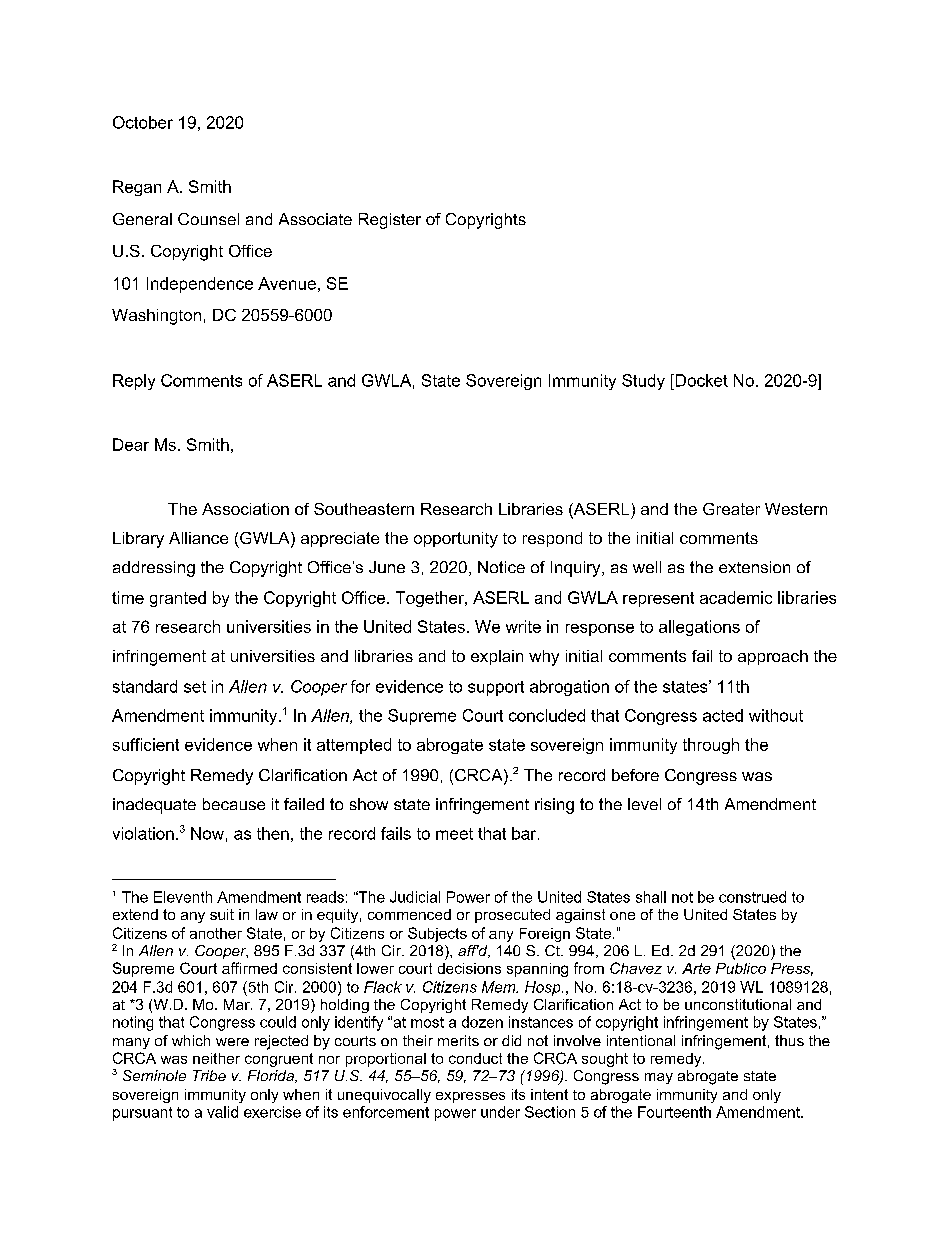 Image resolution: width=952 pixels, height=1233 pixels. What do you see at coordinates (699, 628) in the screenshot?
I see `allegations` at bounding box center [699, 628].
